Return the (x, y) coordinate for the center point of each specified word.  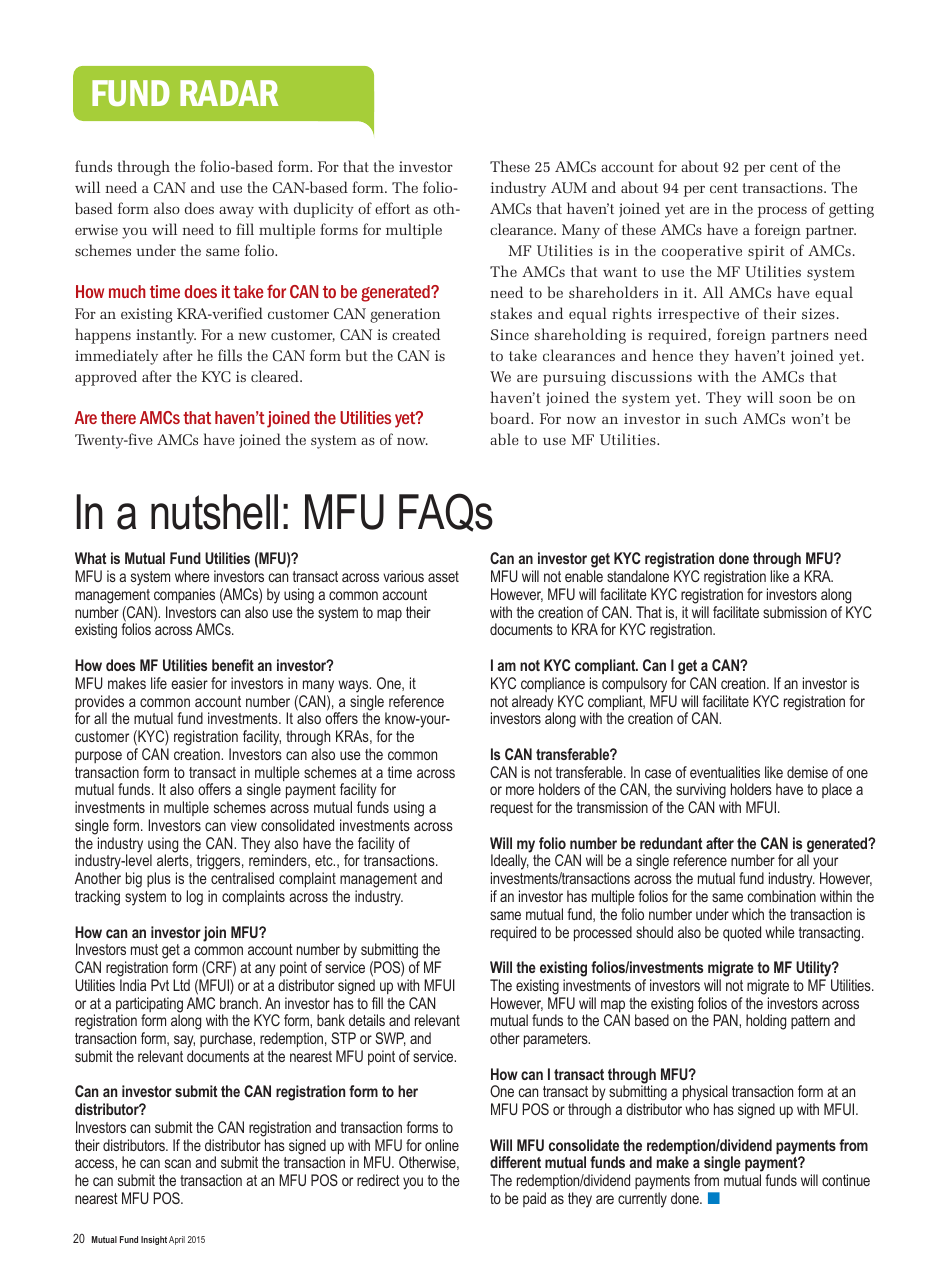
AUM (569, 188)
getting (851, 210)
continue (846, 1180)
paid (534, 1199)
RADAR (229, 93)
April (177, 1240)
